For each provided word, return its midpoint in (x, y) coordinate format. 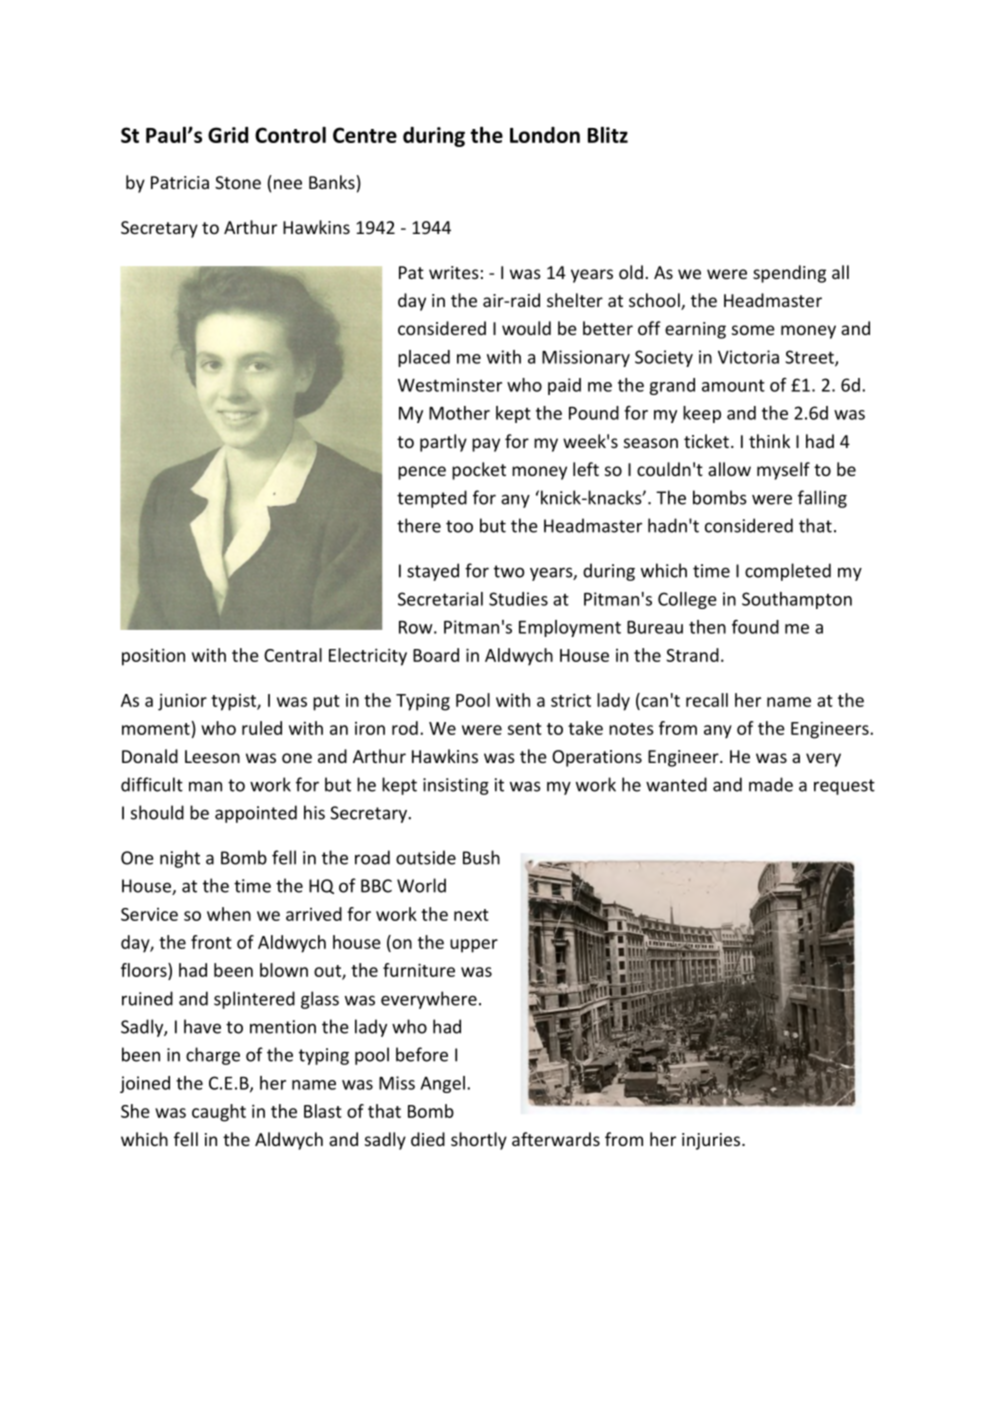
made (771, 784)
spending (789, 274)
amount (733, 386)
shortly (479, 1141)
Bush (481, 857)
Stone (238, 182)
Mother (459, 413)
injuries (712, 1141)
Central (293, 655)
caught (219, 1113)
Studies (518, 599)
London (545, 135)
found (755, 627)
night (180, 859)
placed (424, 358)
